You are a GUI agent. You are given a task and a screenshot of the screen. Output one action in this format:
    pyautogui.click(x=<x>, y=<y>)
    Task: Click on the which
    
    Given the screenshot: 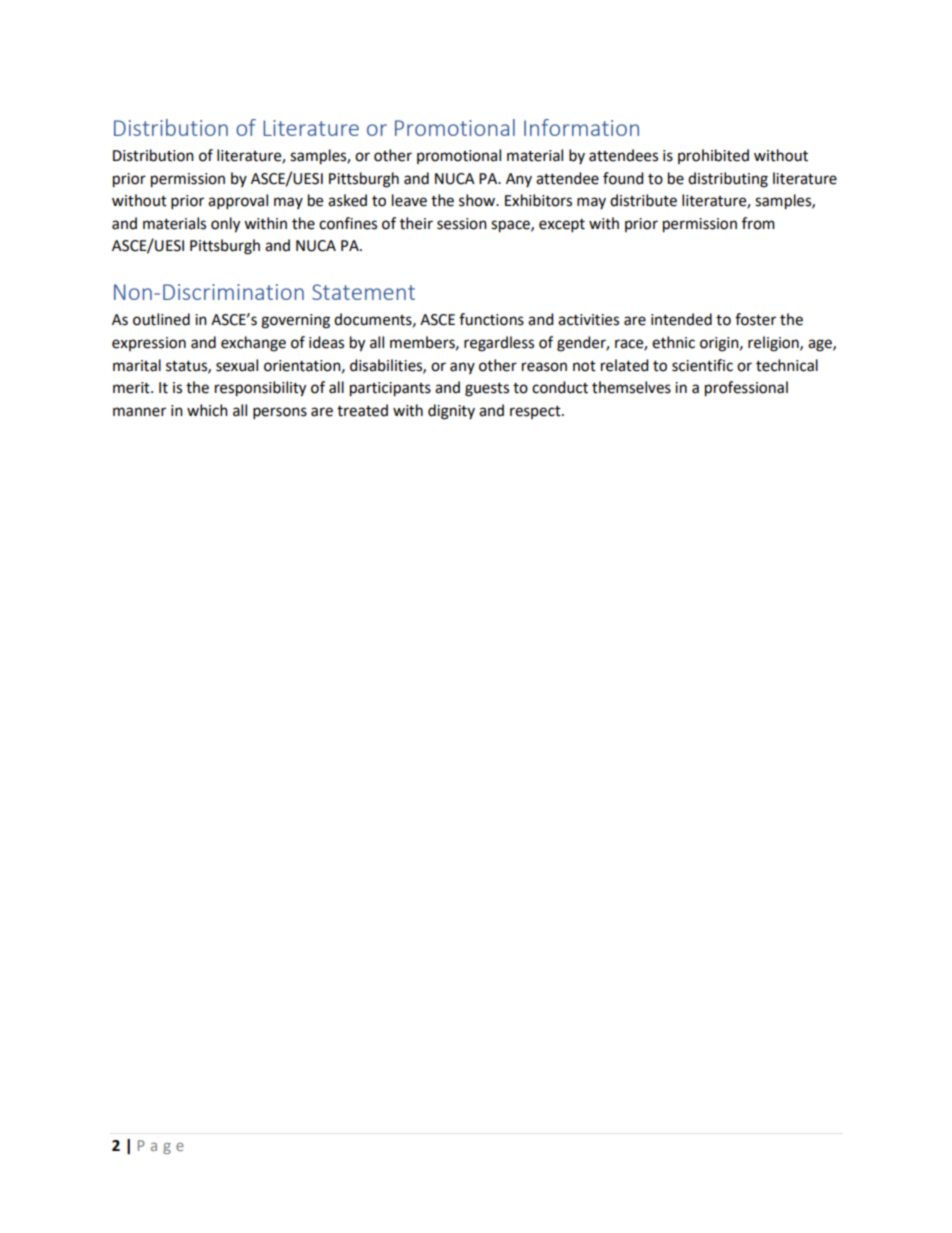 What is the action you would take?
    pyautogui.click(x=207, y=410)
